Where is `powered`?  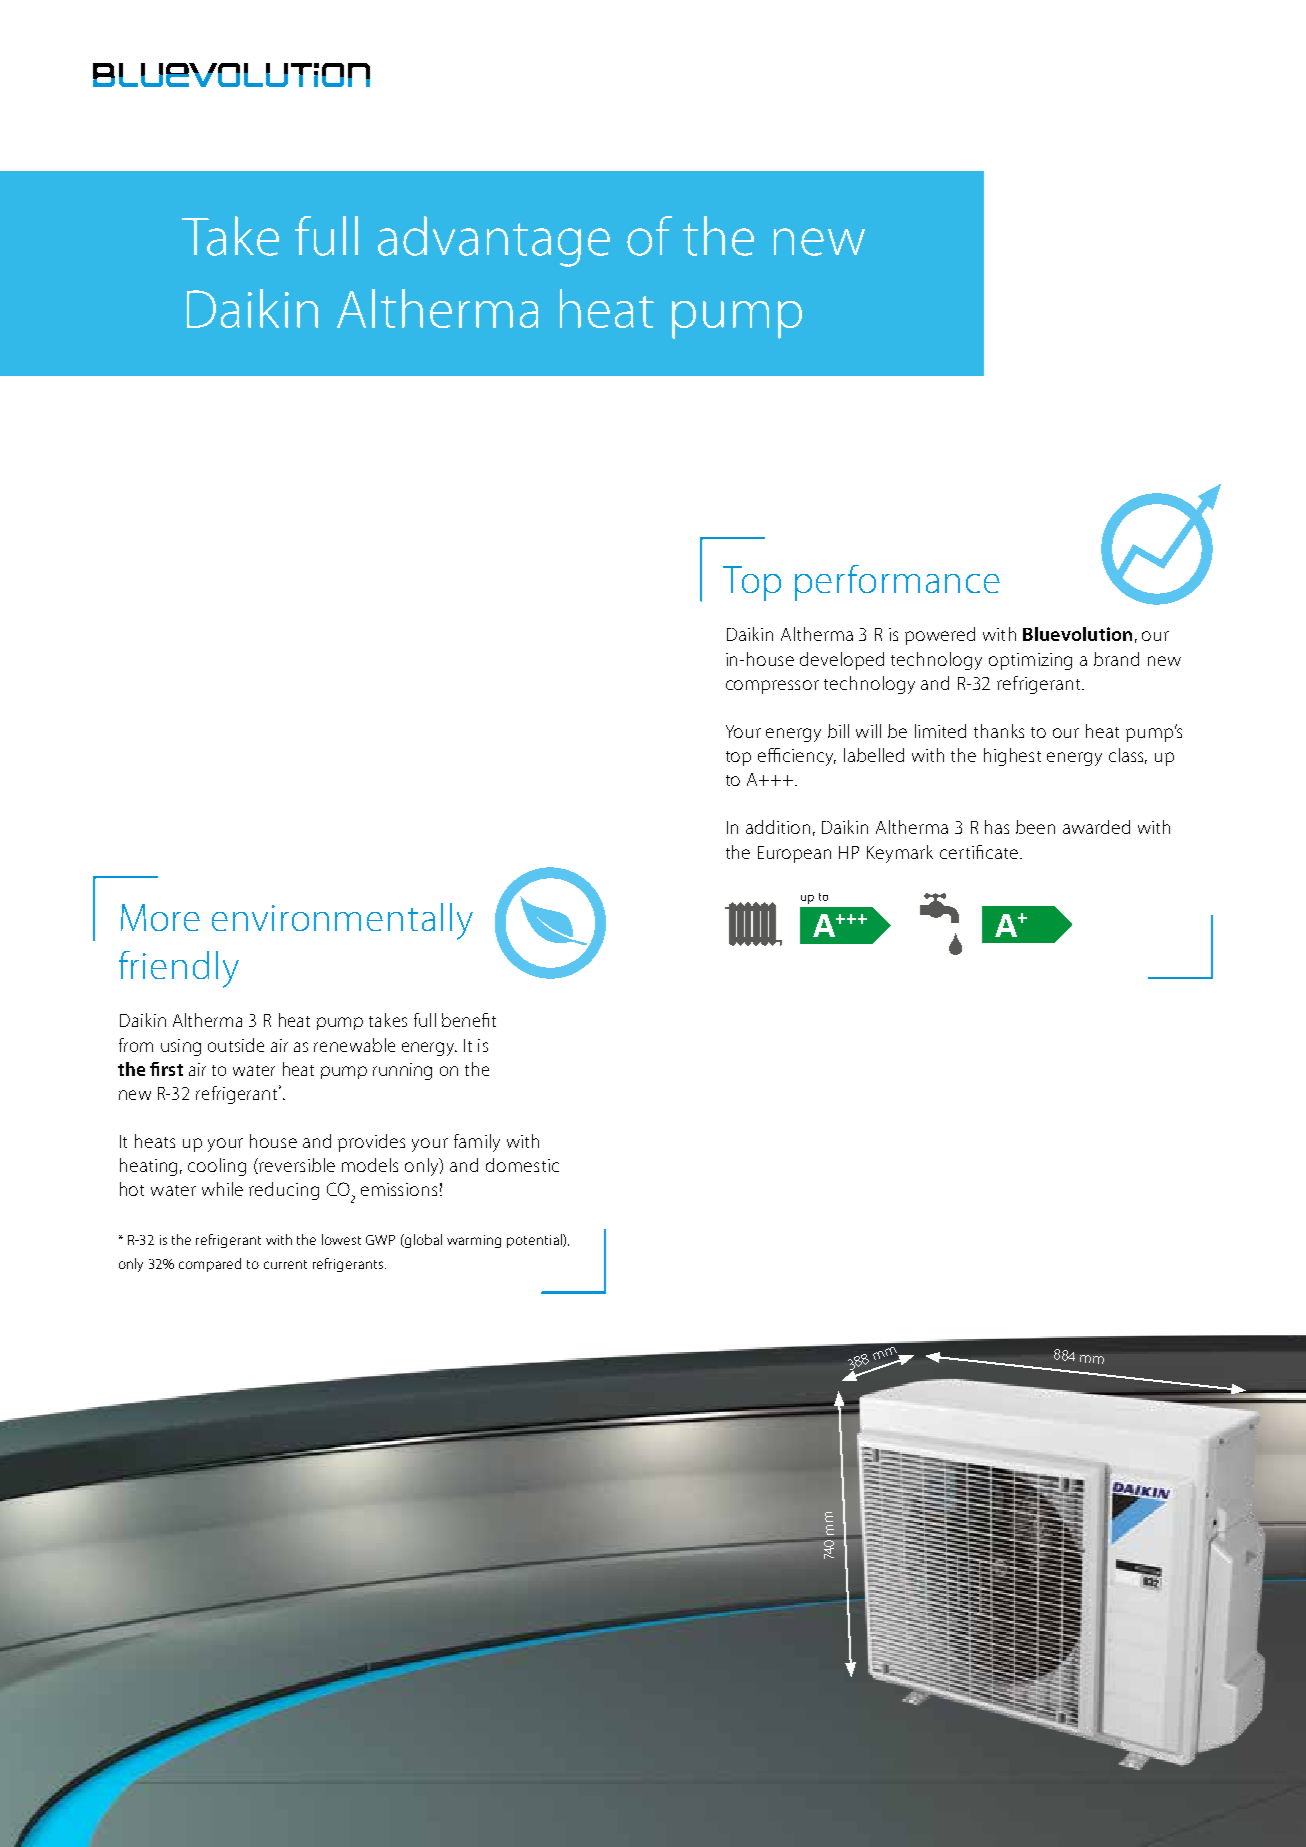 powered is located at coordinates (940, 636).
